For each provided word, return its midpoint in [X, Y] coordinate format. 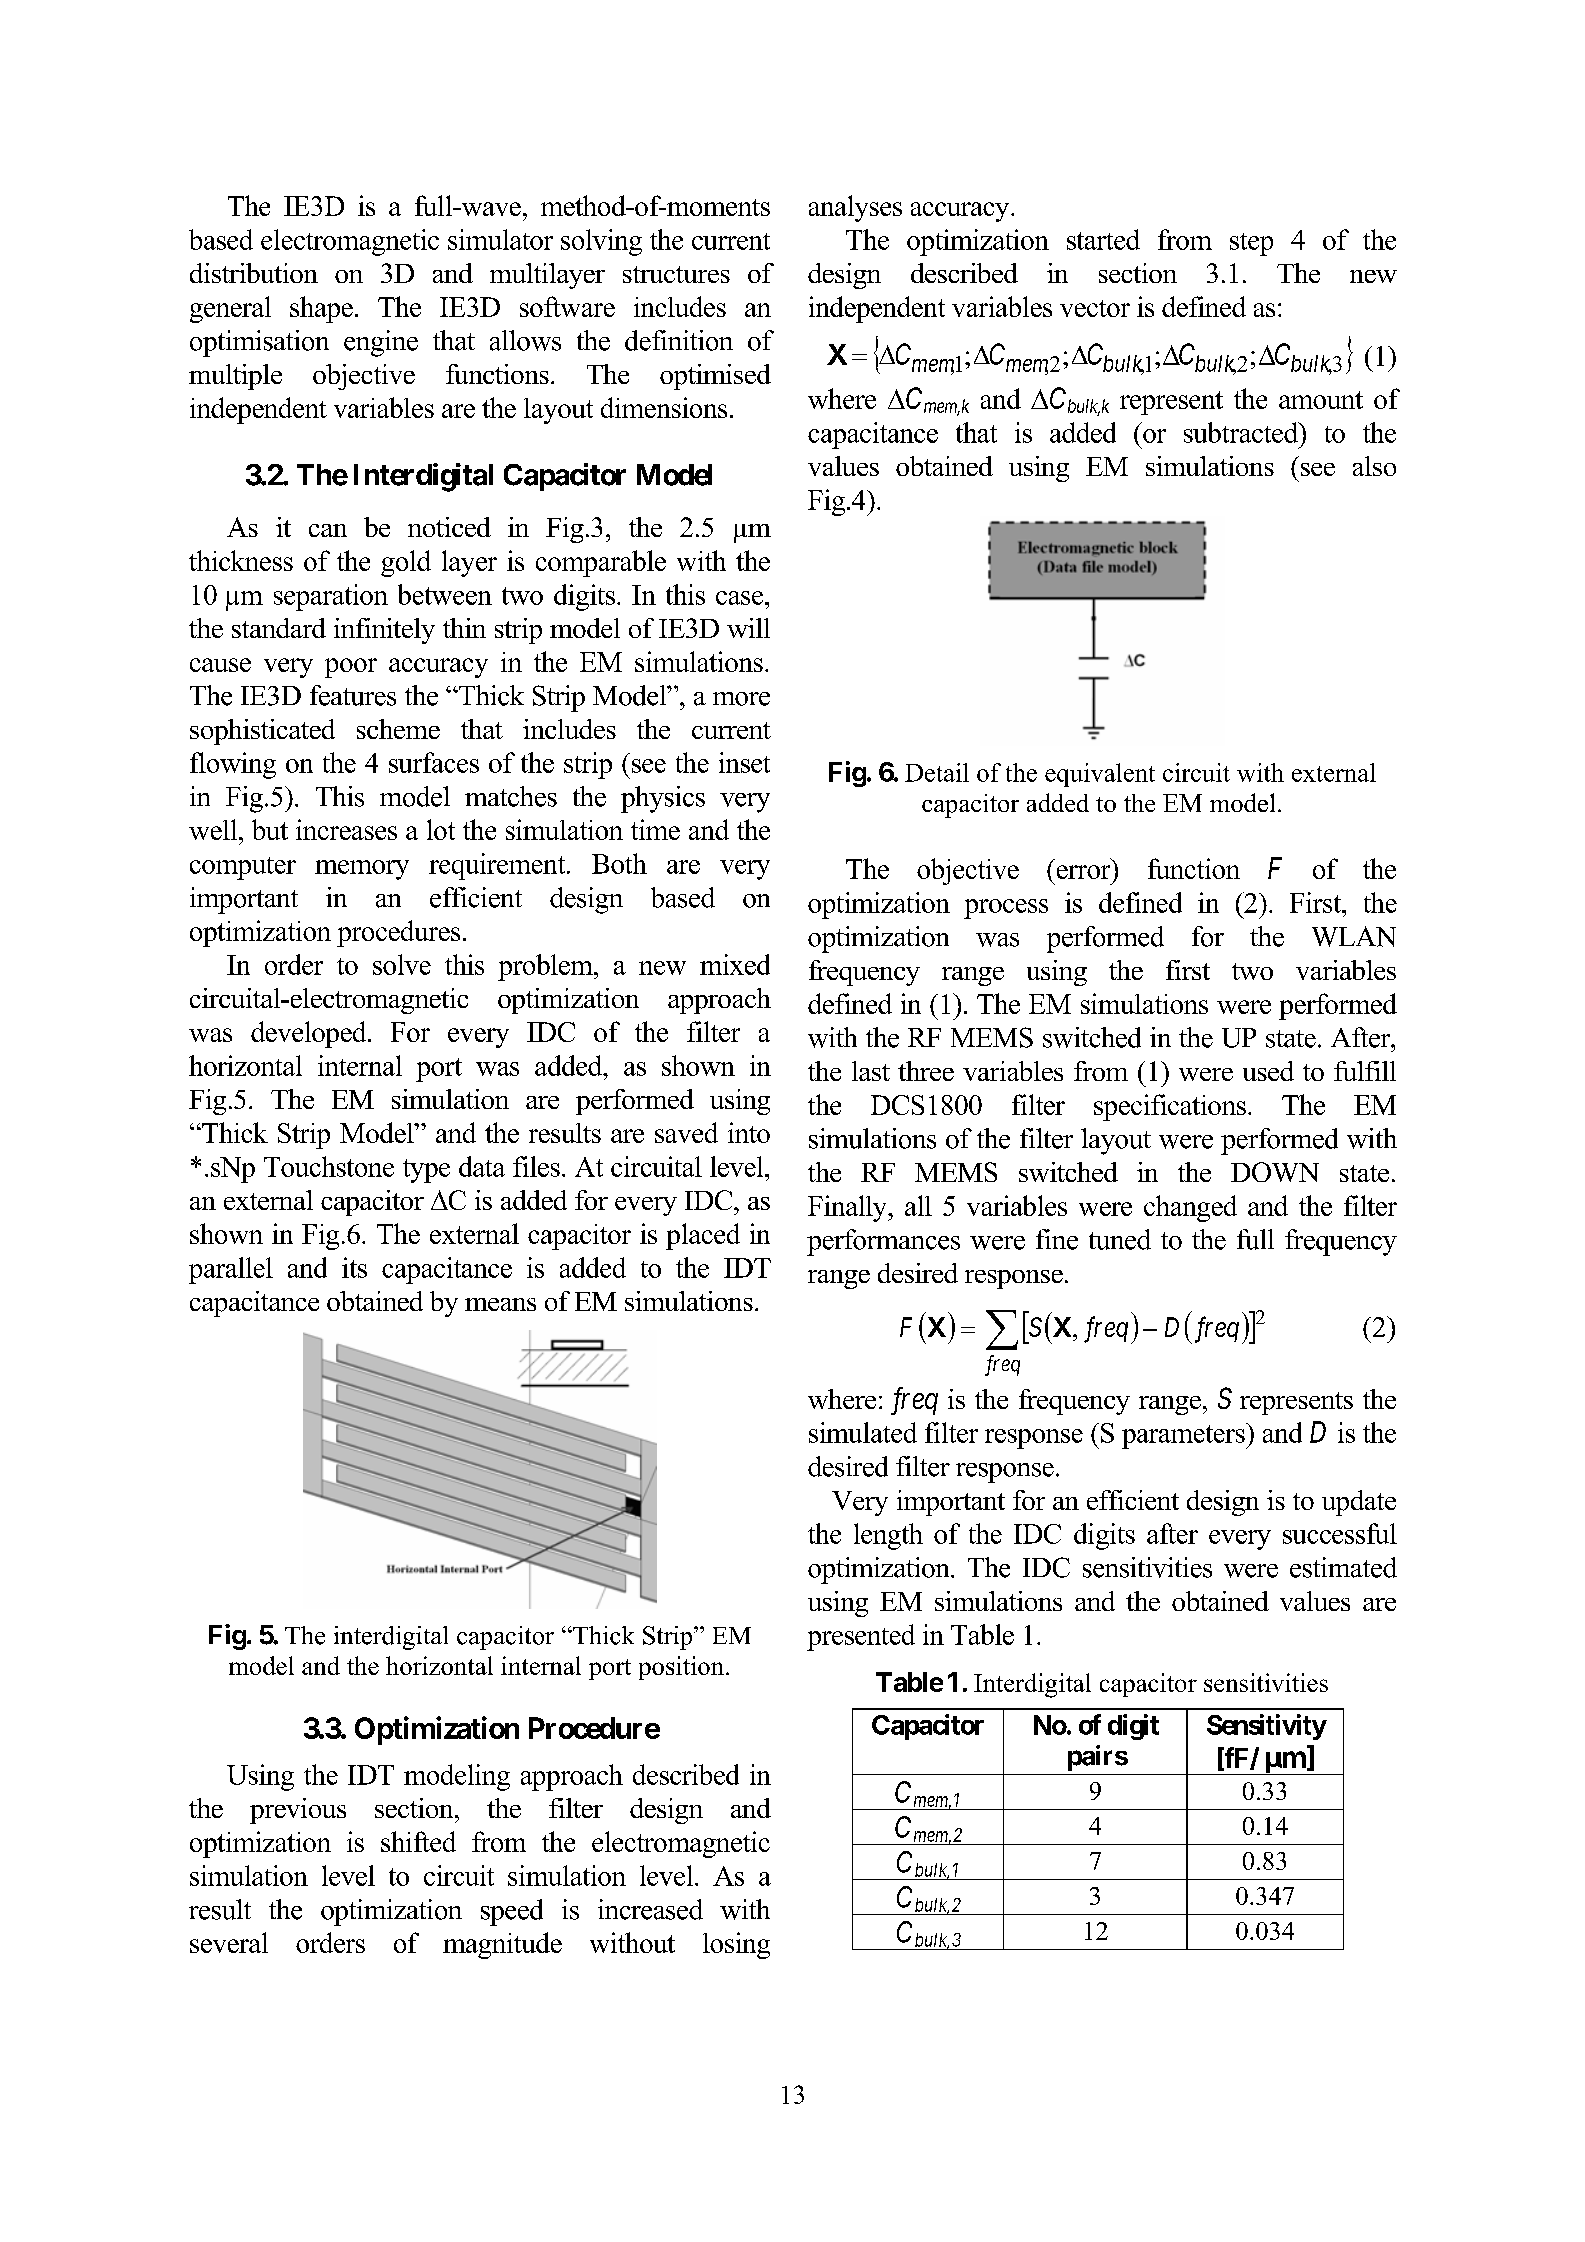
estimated [1343, 1567]
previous [298, 1811]
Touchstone [329, 1166]
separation [331, 597]
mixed [735, 964]
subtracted [1242, 432]
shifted [418, 1841]
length [888, 1536]
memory [362, 870]
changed [1190, 1208]
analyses [855, 208]
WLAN [1354, 936]
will [748, 628]
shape [321, 309]
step [1251, 244]
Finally [849, 1208]
